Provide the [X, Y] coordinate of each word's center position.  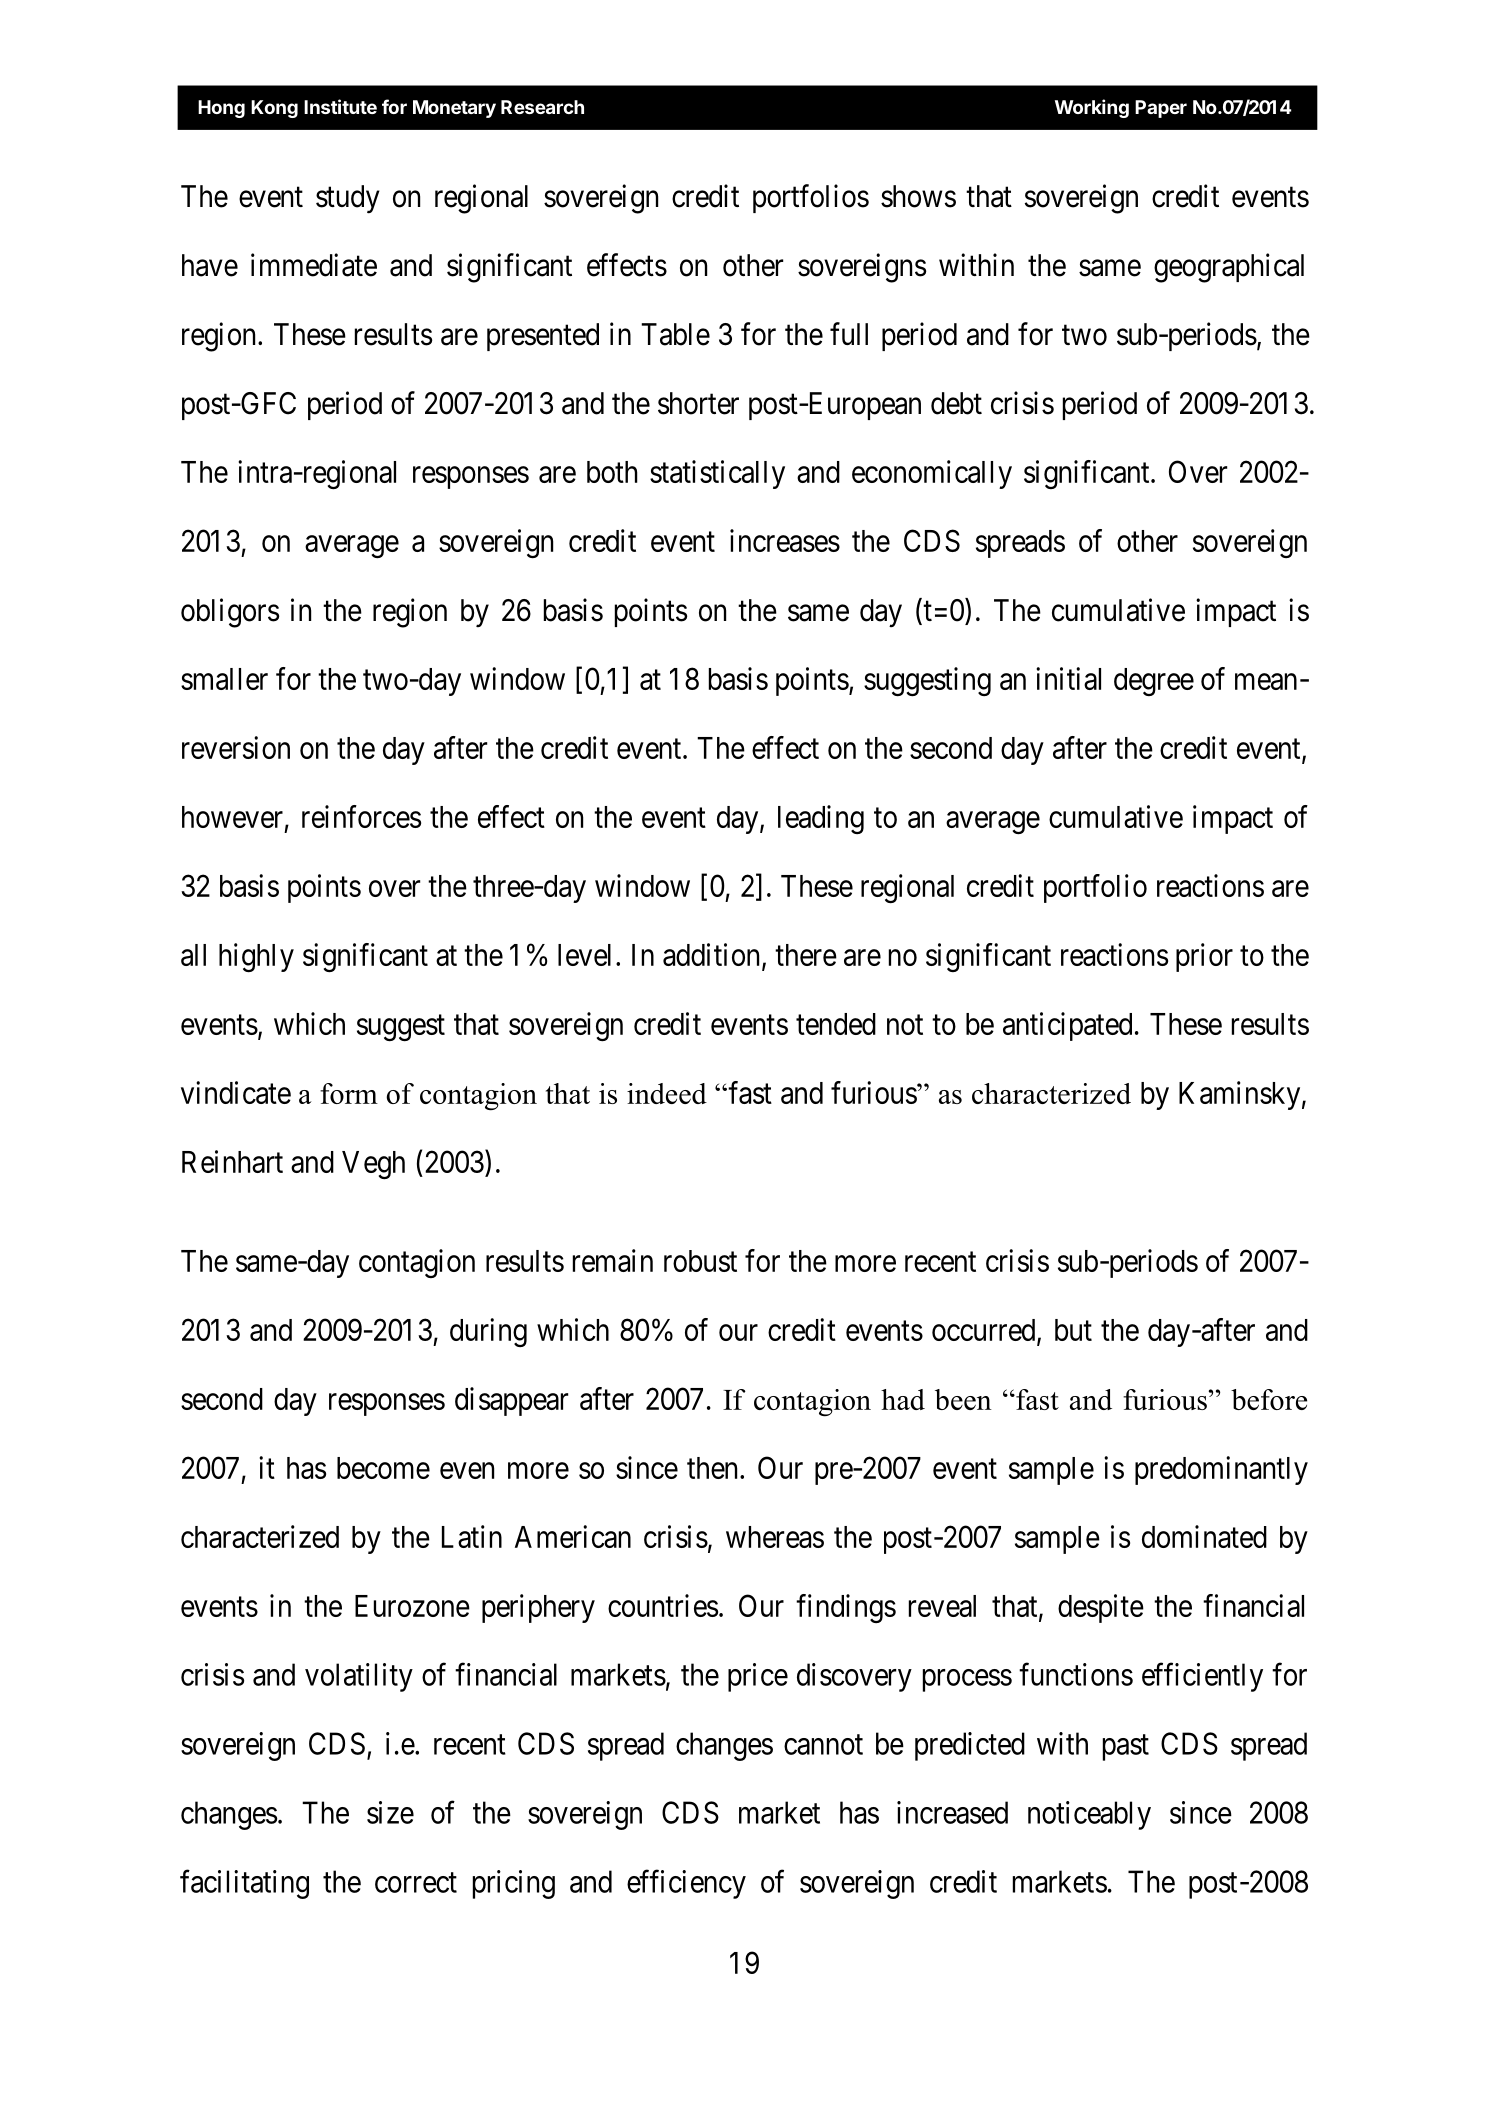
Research [542, 107]
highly [256, 957]
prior [1204, 957]
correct [416, 1883]
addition [711, 954]
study [348, 199]
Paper [1161, 109]
